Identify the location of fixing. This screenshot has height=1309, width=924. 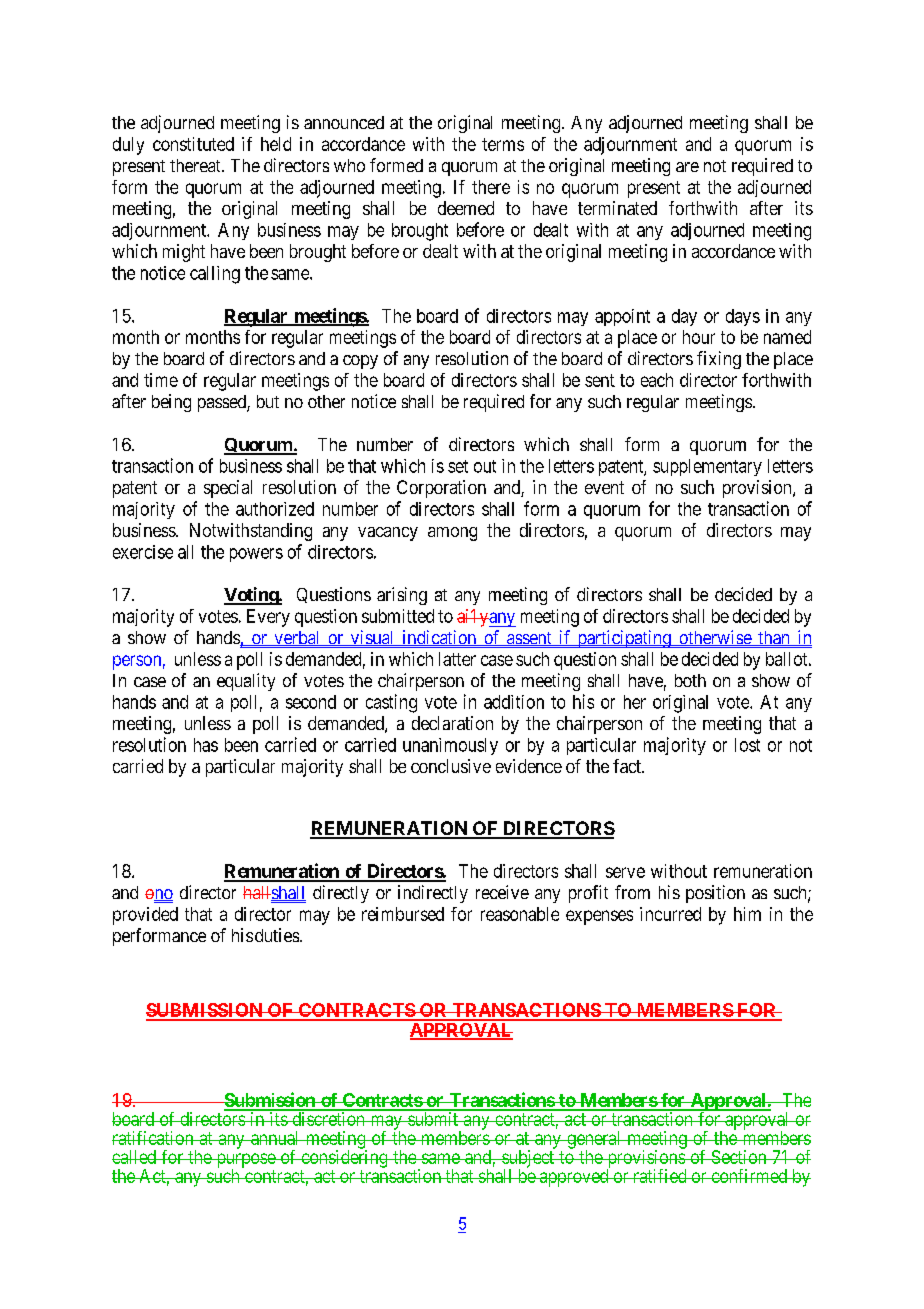
(719, 360).
